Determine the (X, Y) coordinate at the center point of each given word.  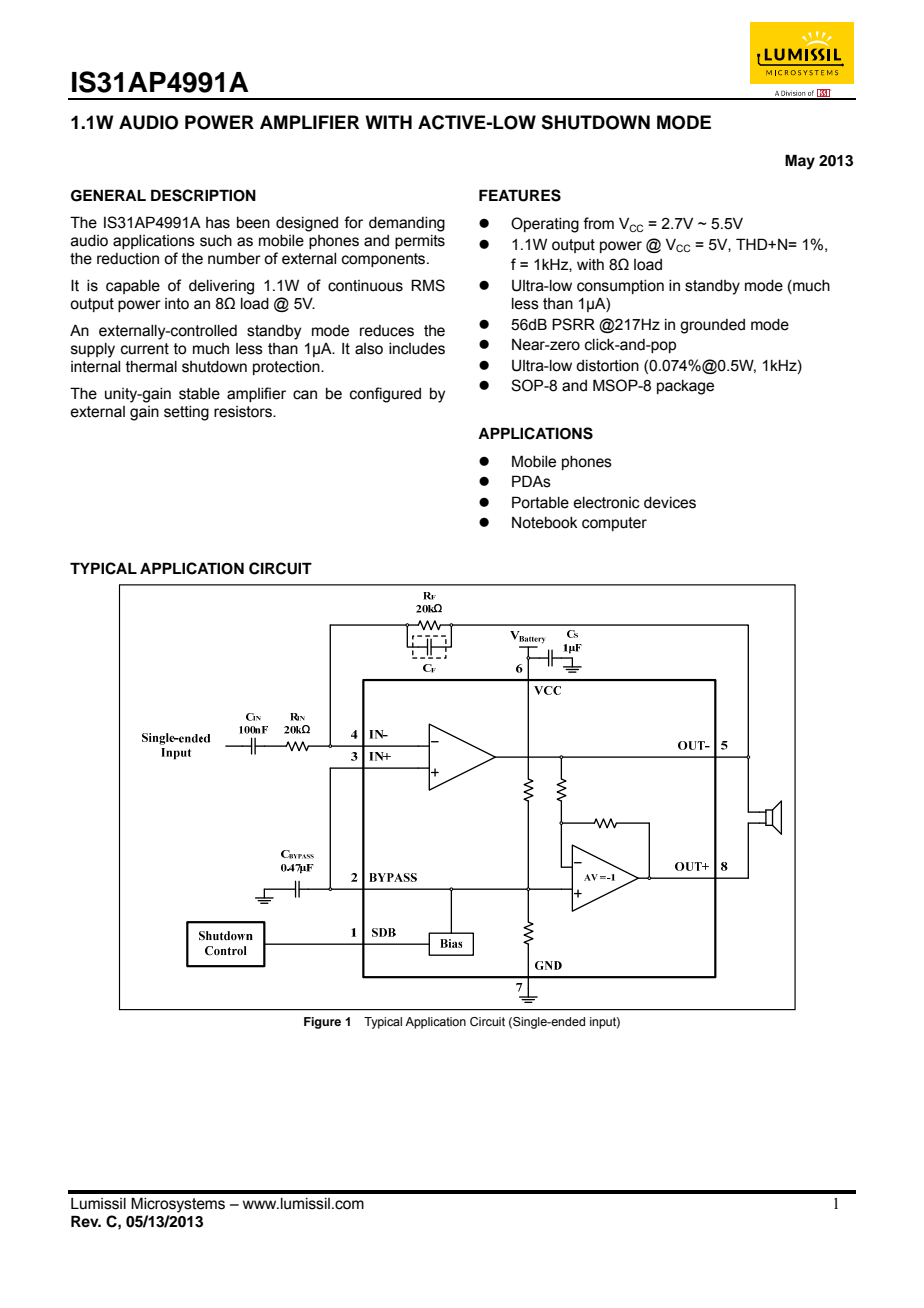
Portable (540, 502)
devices (670, 503)
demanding (407, 224)
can (305, 395)
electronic (606, 503)
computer (614, 524)
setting (186, 413)
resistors (244, 412)
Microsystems (178, 1205)
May (800, 162)
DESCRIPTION (203, 195)
